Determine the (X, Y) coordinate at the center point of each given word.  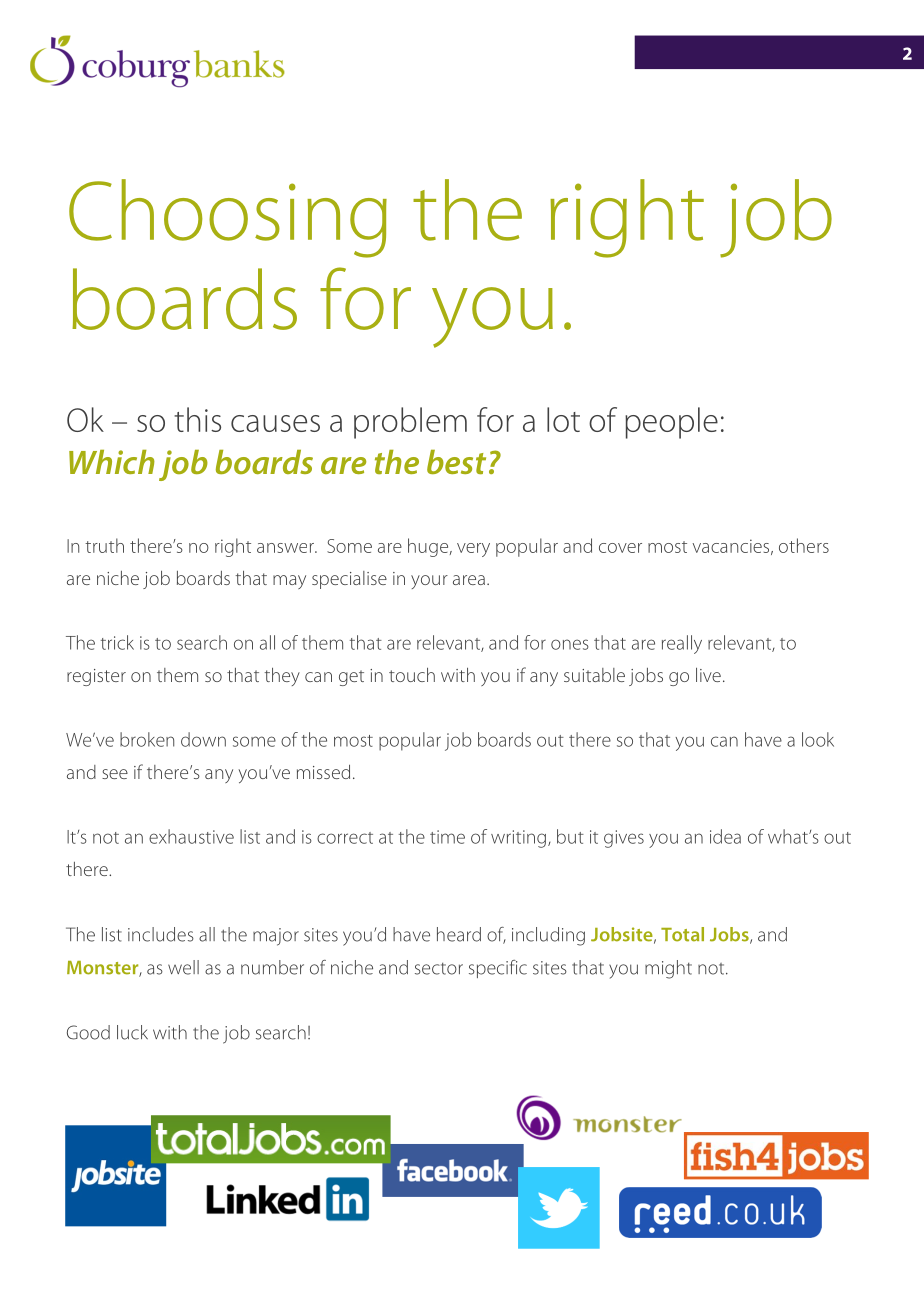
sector (439, 969)
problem (410, 423)
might (668, 969)
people (671, 423)
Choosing (228, 218)
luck (132, 1032)
